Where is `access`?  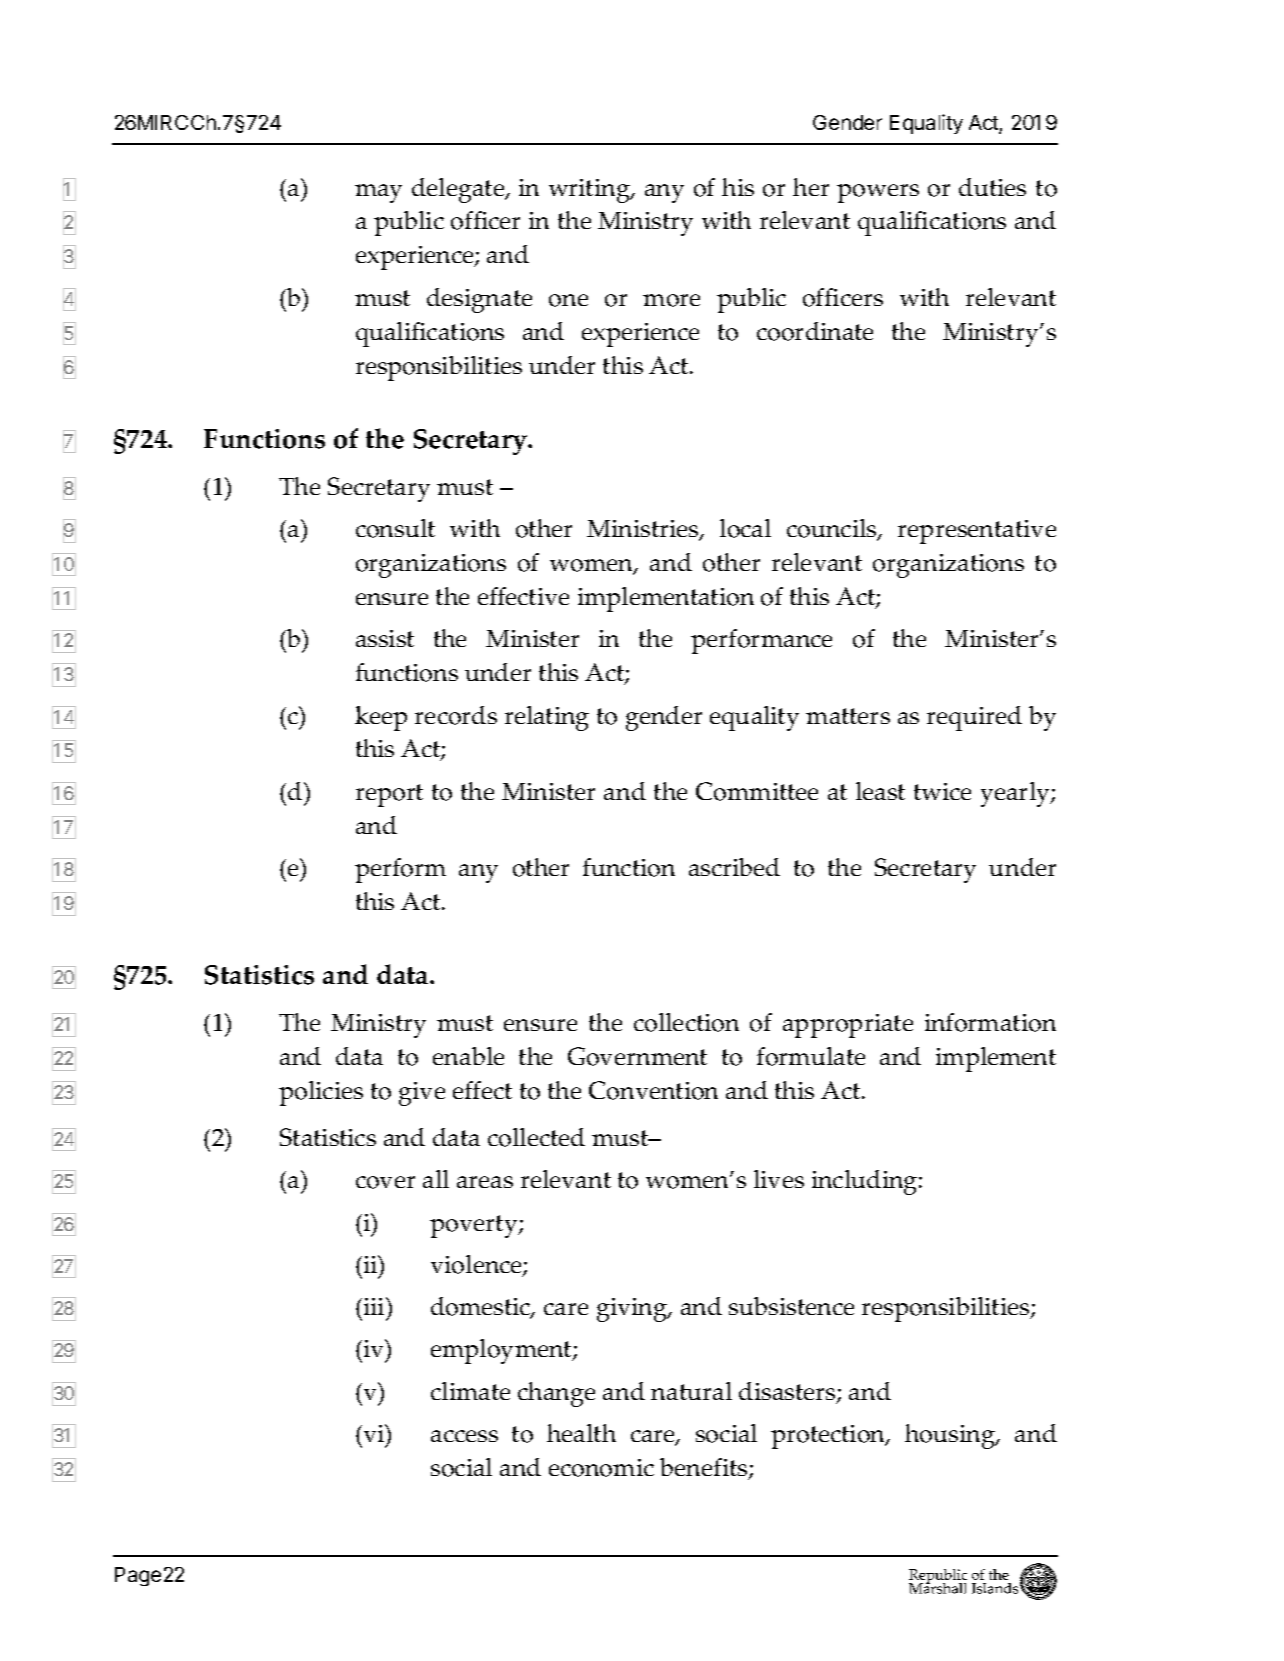
access is located at coordinates (464, 1436).
